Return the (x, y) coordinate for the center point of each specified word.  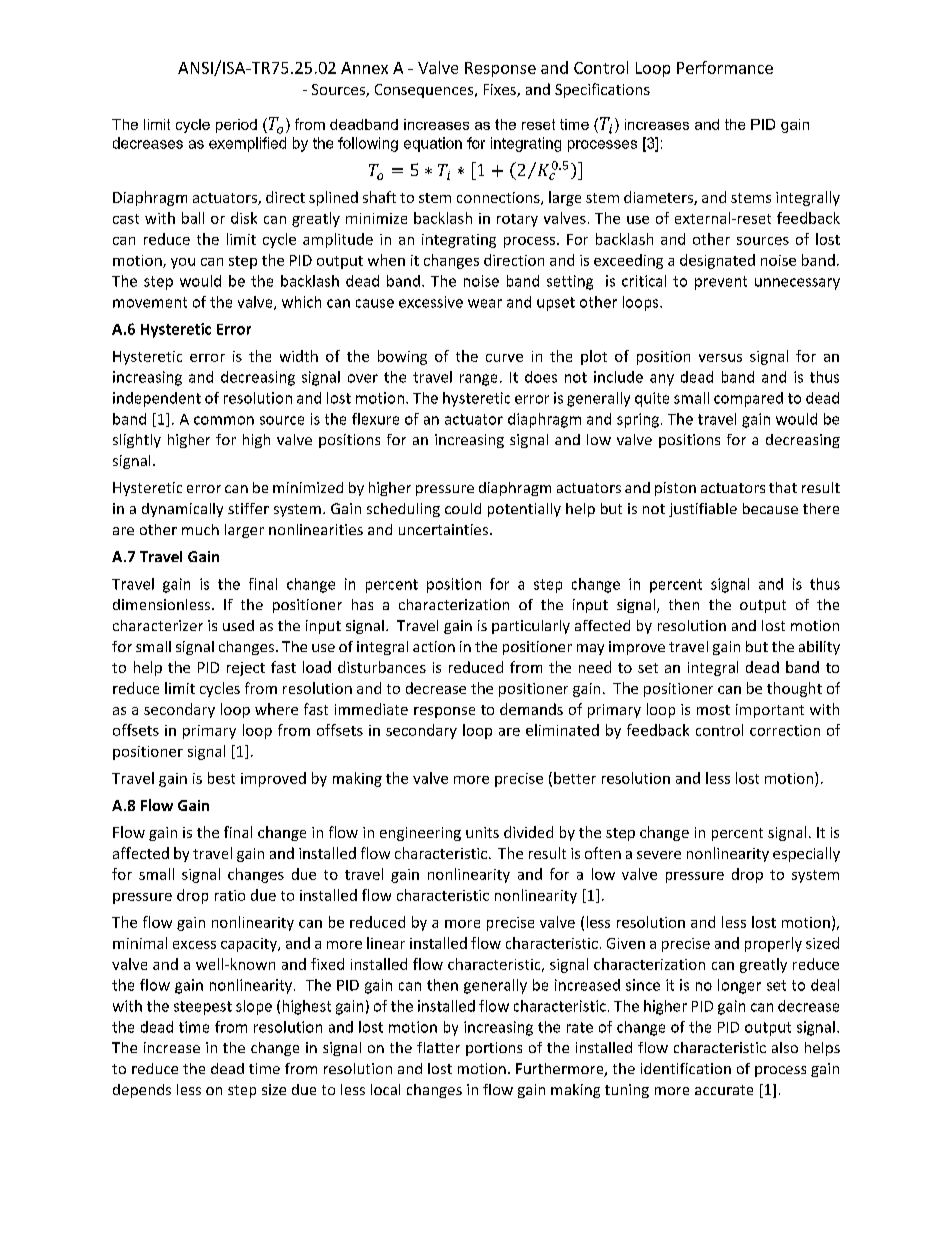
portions (494, 1049)
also (785, 1047)
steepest (203, 1008)
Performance (725, 67)
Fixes (501, 90)
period (236, 126)
